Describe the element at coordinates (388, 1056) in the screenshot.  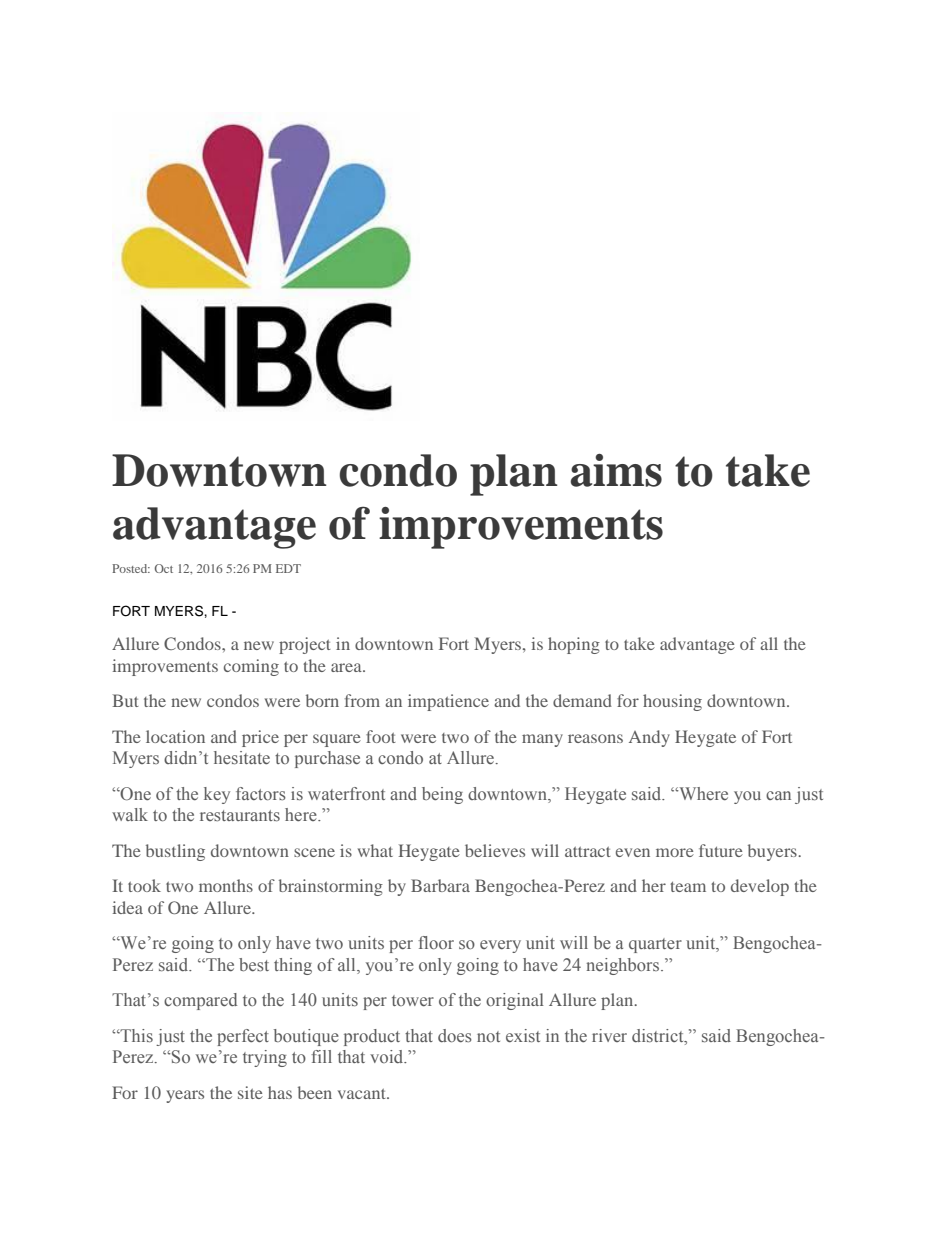
I see `void` at that location.
